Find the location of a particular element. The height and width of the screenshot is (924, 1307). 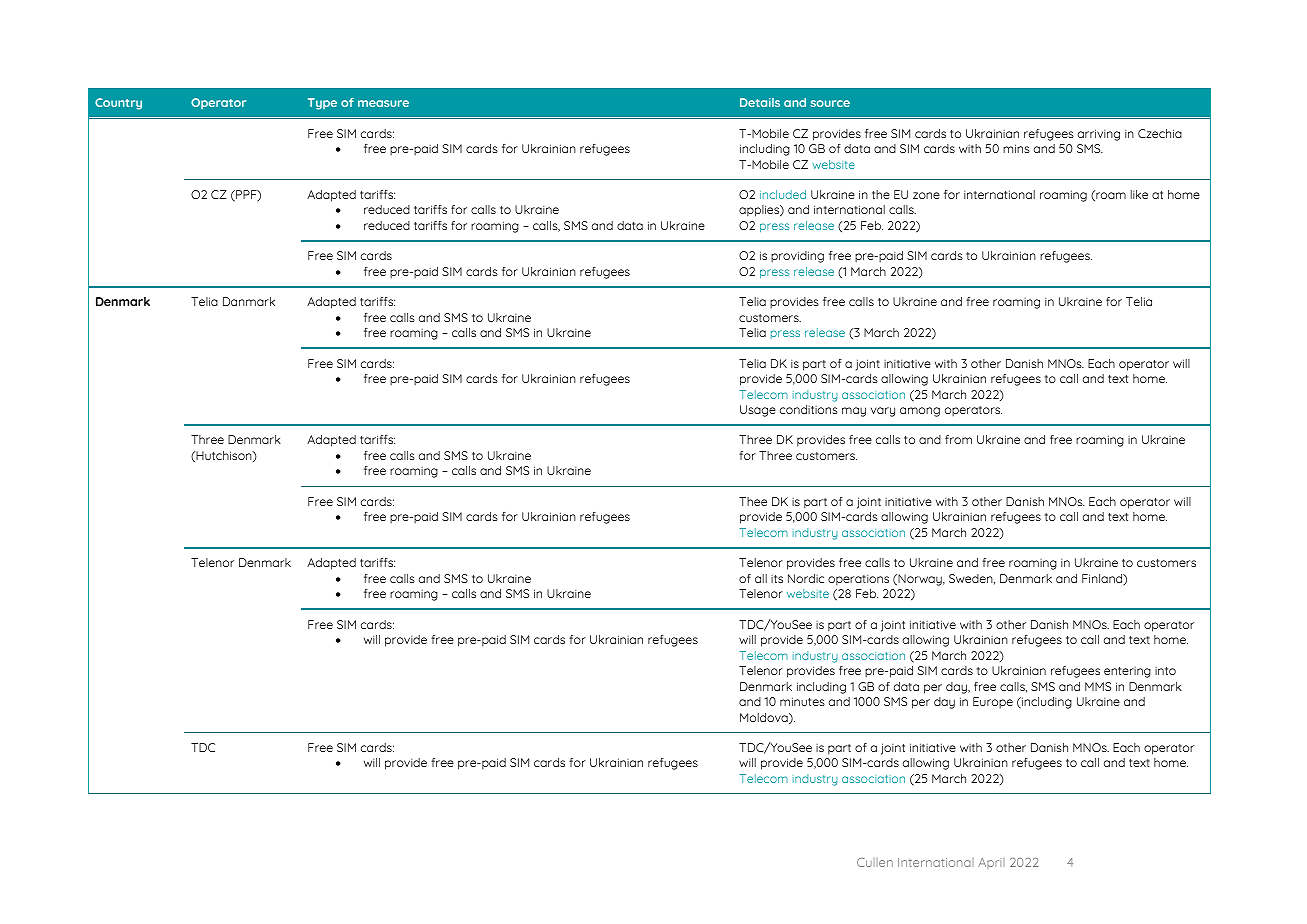

April is located at coordinates (991, 863).
